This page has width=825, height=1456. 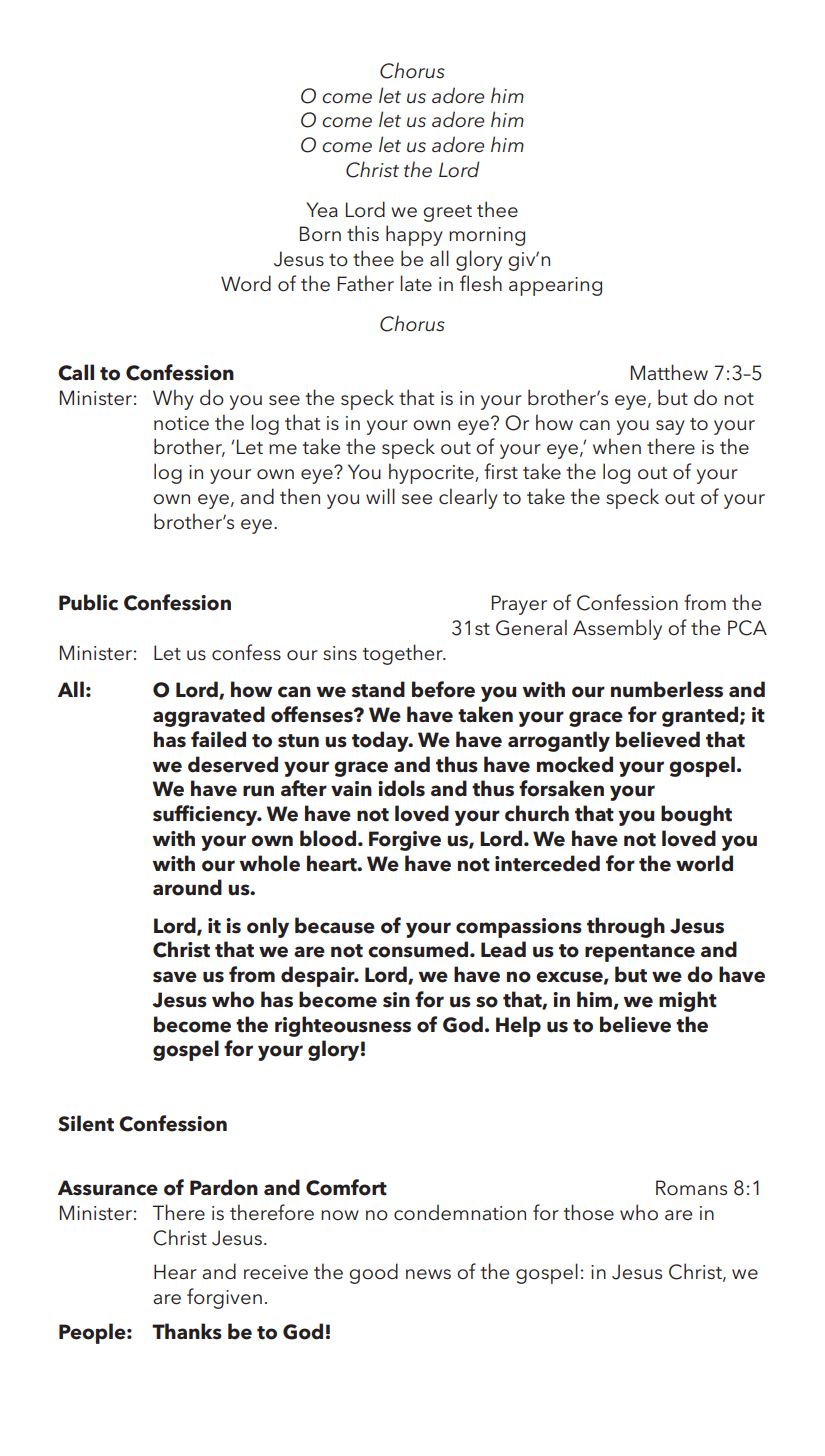 What do you see at coordinates (181, 423) in the page?
I see `notice` at bounding box center [181, 423].
